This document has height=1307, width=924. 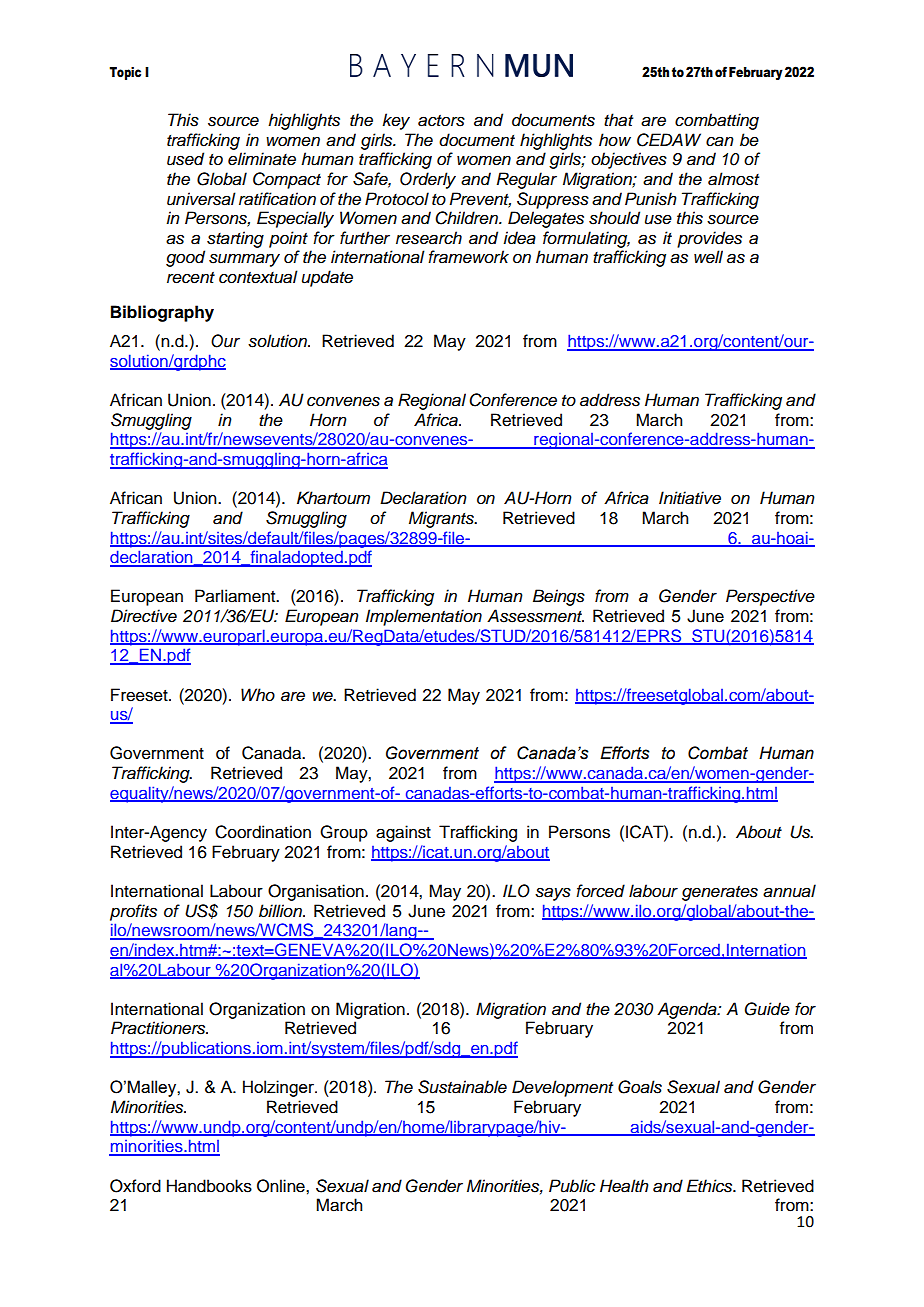 What do you see at coordinates (441, 121) in the document?
I see `actors` at bounding box center [441, 121].
